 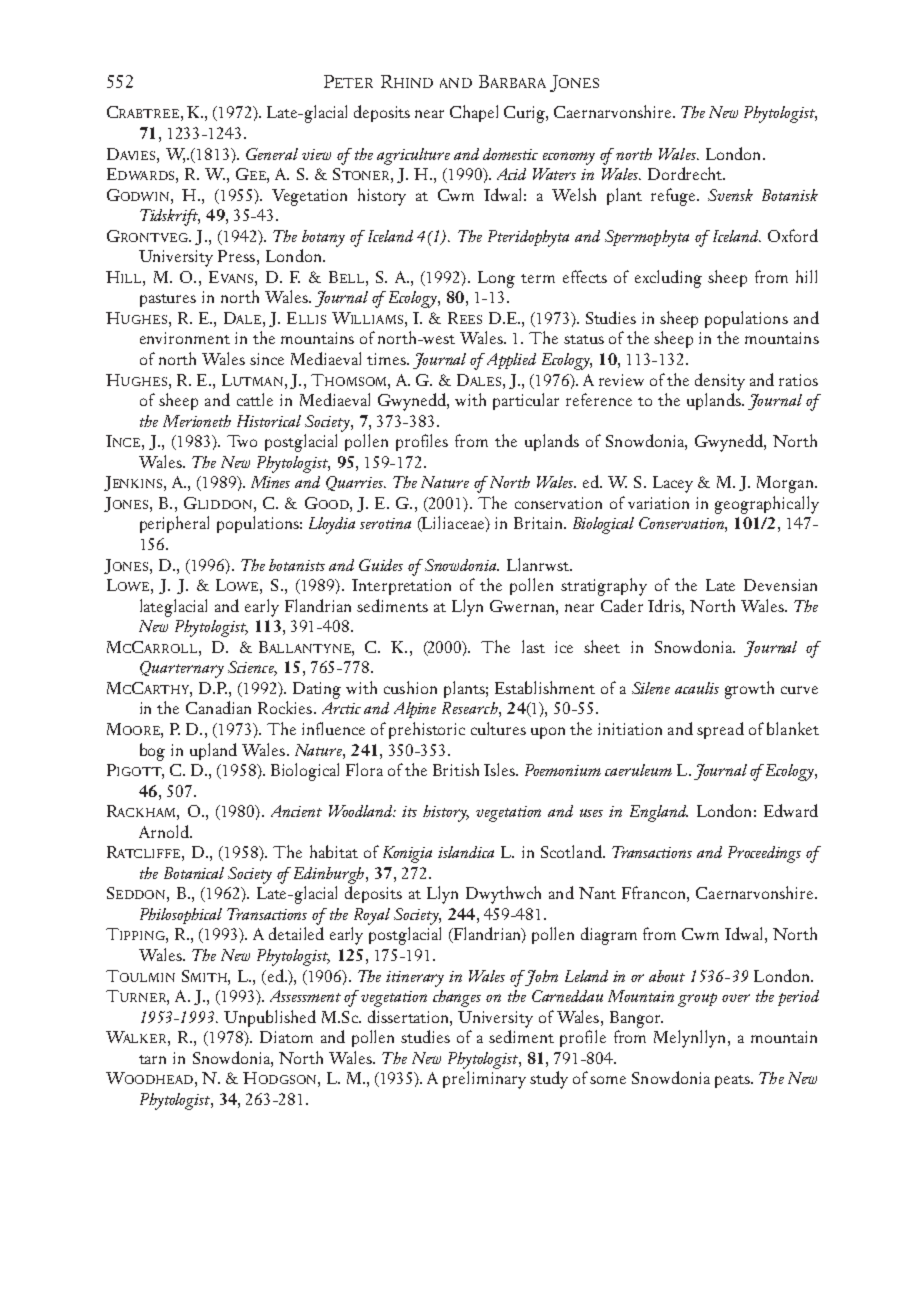 I want to click on preliminary, so click(x=484, y=1080).
